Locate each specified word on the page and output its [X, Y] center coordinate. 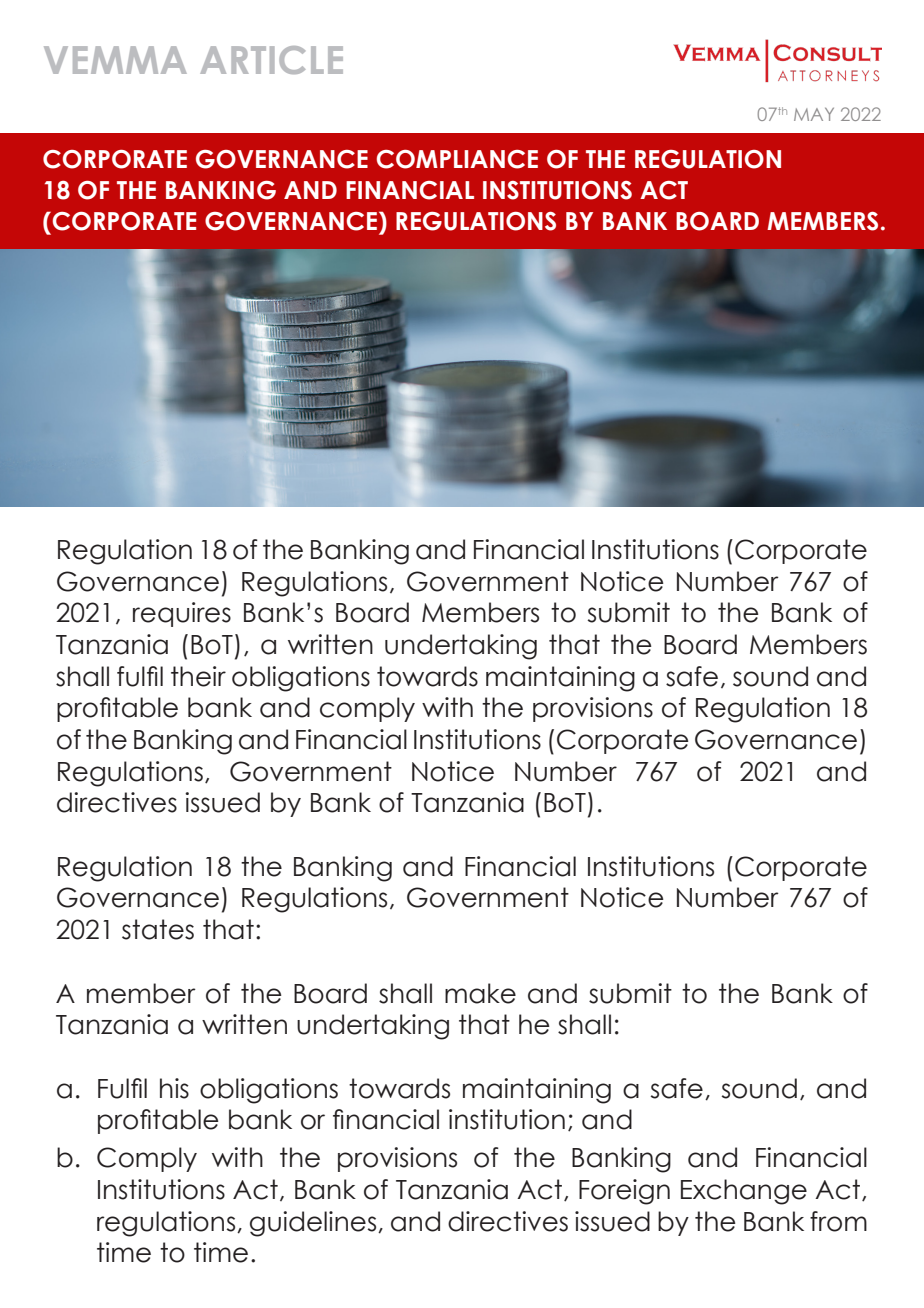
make [480, 993]
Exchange [744, 1192]
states [158, 929]
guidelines [314, 1224]
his [174, 1088]
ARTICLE [271, 60]
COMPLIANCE [457, 159]
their [198, 676]
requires [182, 614]
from [838, 1221]
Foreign [624, 1192]
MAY [814, 114]
